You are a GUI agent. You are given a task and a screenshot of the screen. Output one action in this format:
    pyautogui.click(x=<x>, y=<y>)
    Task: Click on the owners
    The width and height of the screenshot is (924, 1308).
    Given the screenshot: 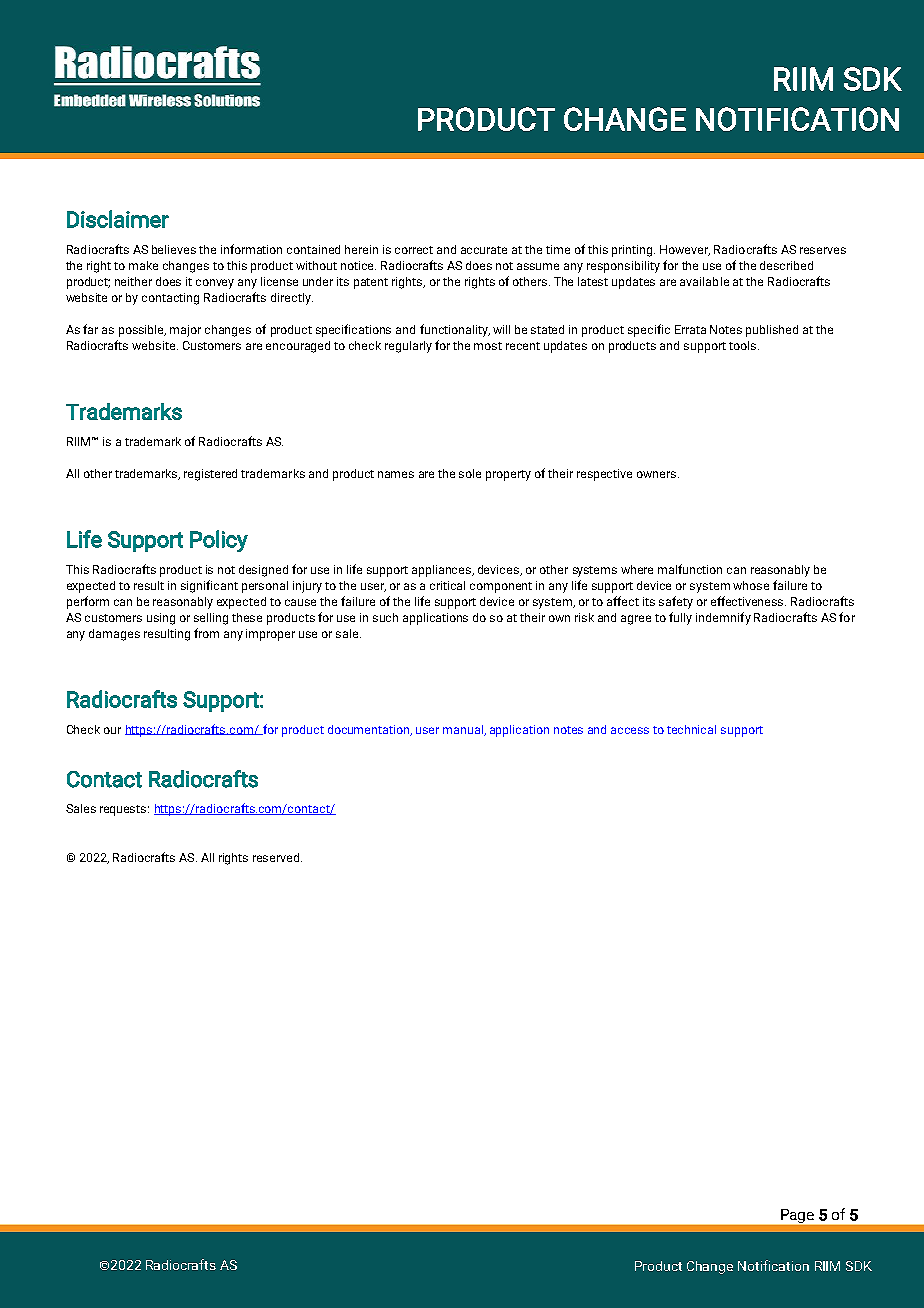 What is the action you would take?
    pyautogui.click(x=658, y=474)
